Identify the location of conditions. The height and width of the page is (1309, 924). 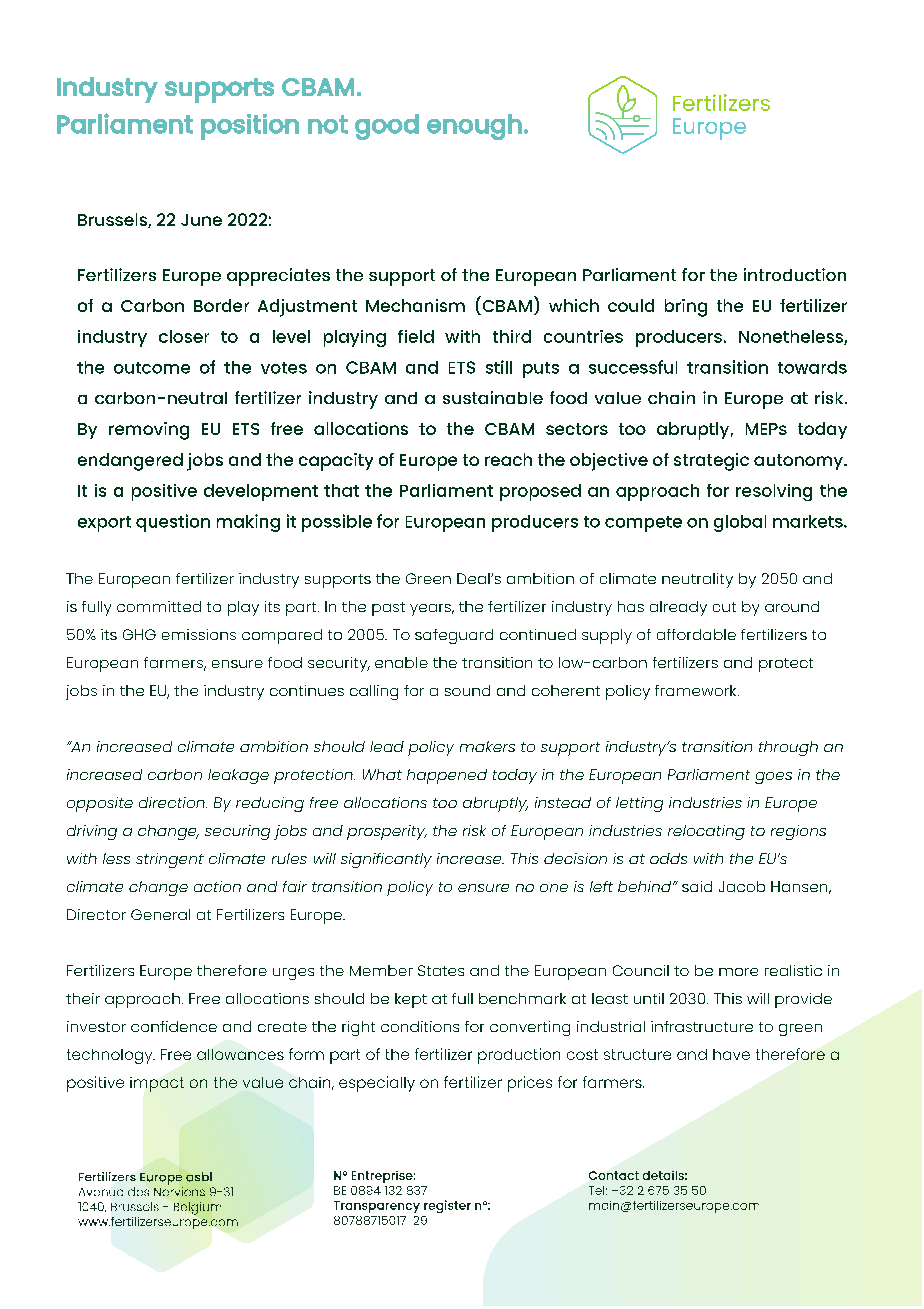
(420, 1026).
